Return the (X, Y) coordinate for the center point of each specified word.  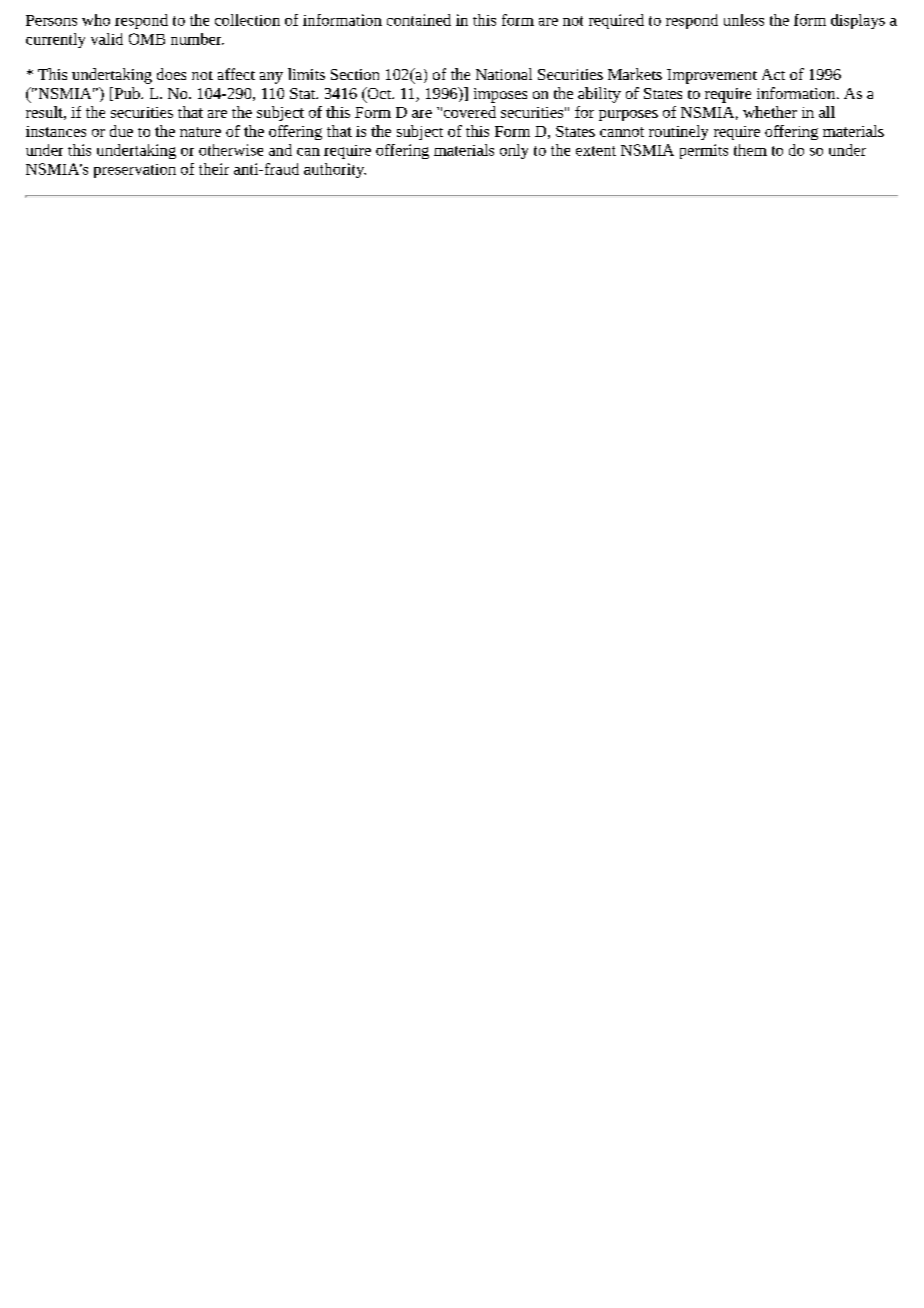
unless (744, 20)
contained (419, 20)
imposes (500, 95)
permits (704, 151)
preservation (135, 171)
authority (335, 170)
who (96, 20)
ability (599, 95)
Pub (127, 94)
